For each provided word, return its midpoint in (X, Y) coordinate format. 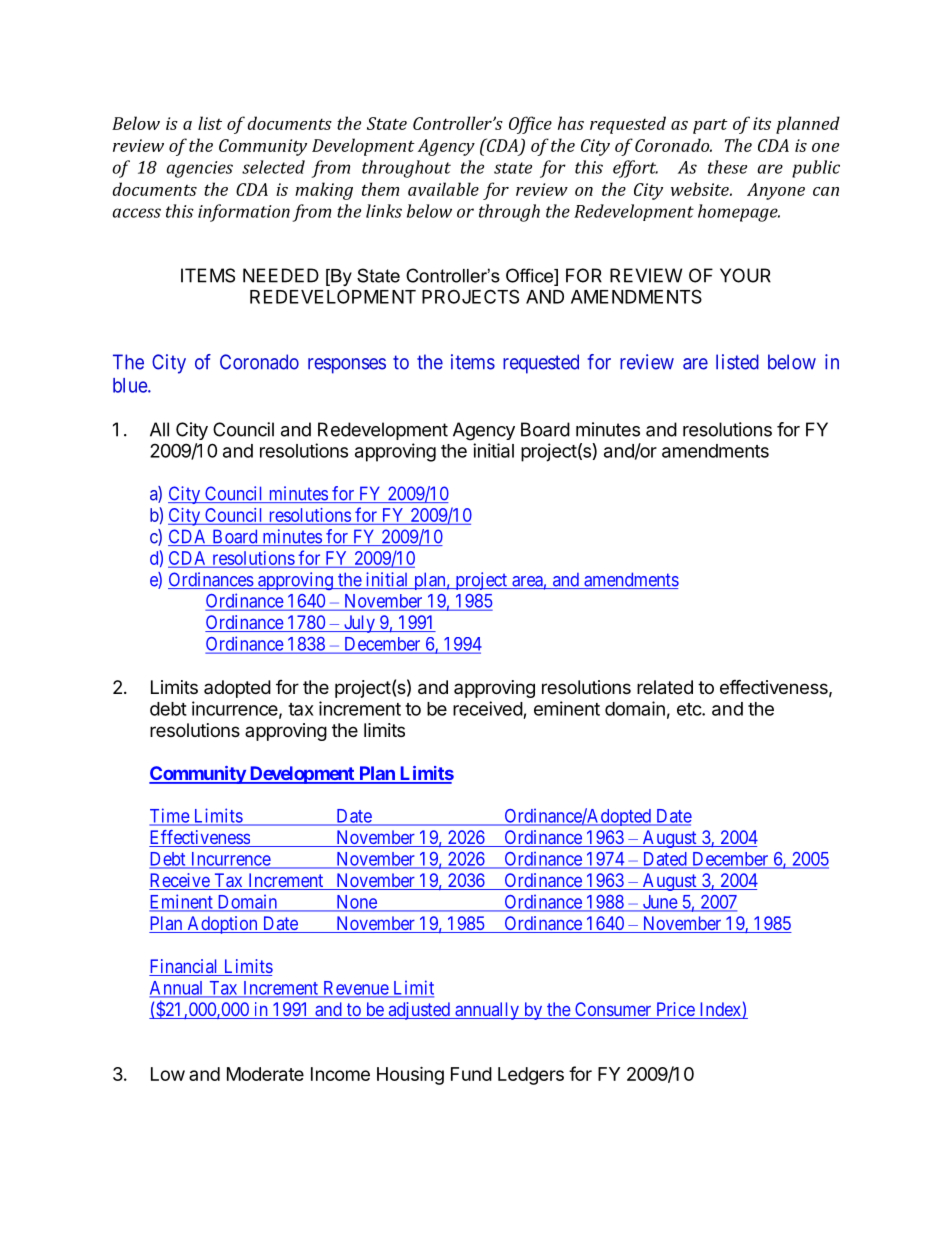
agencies (199, 169)
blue (131, 385)
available (443, 189)
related (665, 687)
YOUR (745, 275)
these (727, 167)
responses (347, 366)
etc (690, 709)
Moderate (265, 1074)
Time (170, 816)
